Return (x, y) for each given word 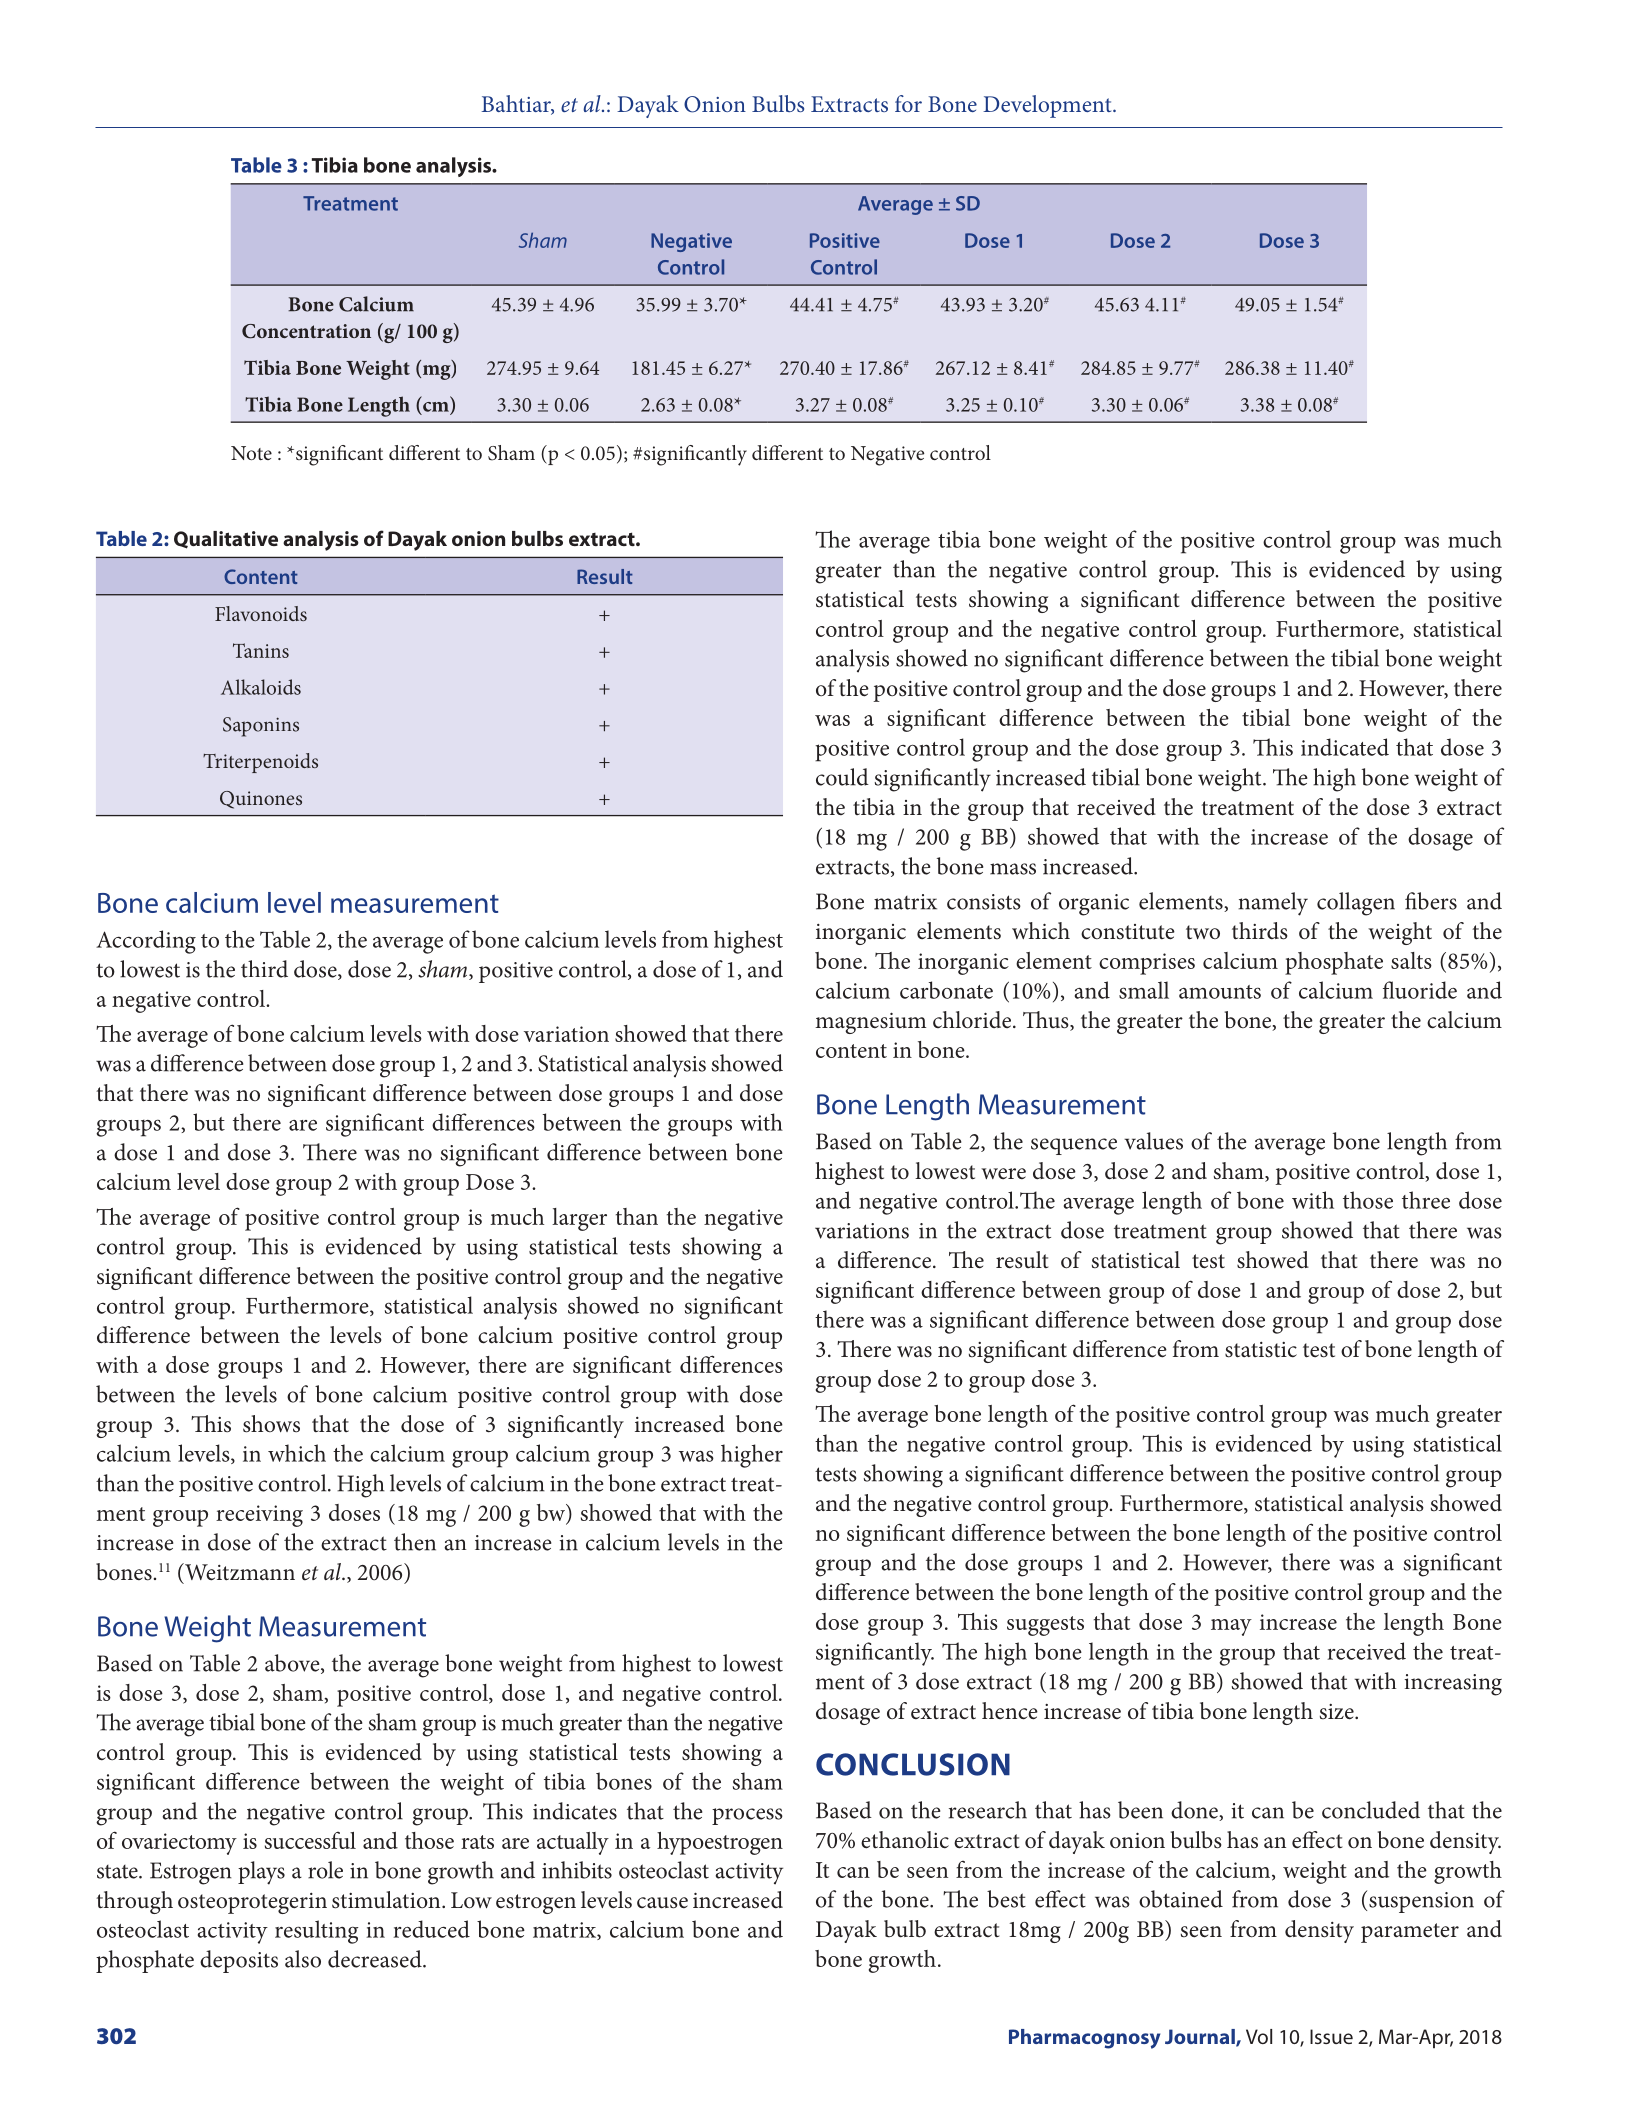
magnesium (870, 1023)
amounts (1220, 992)
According (146, 942)
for (908, 103)
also (303, 1959)
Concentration (306, 331)
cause (662, 1903)
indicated (1345, 747)
